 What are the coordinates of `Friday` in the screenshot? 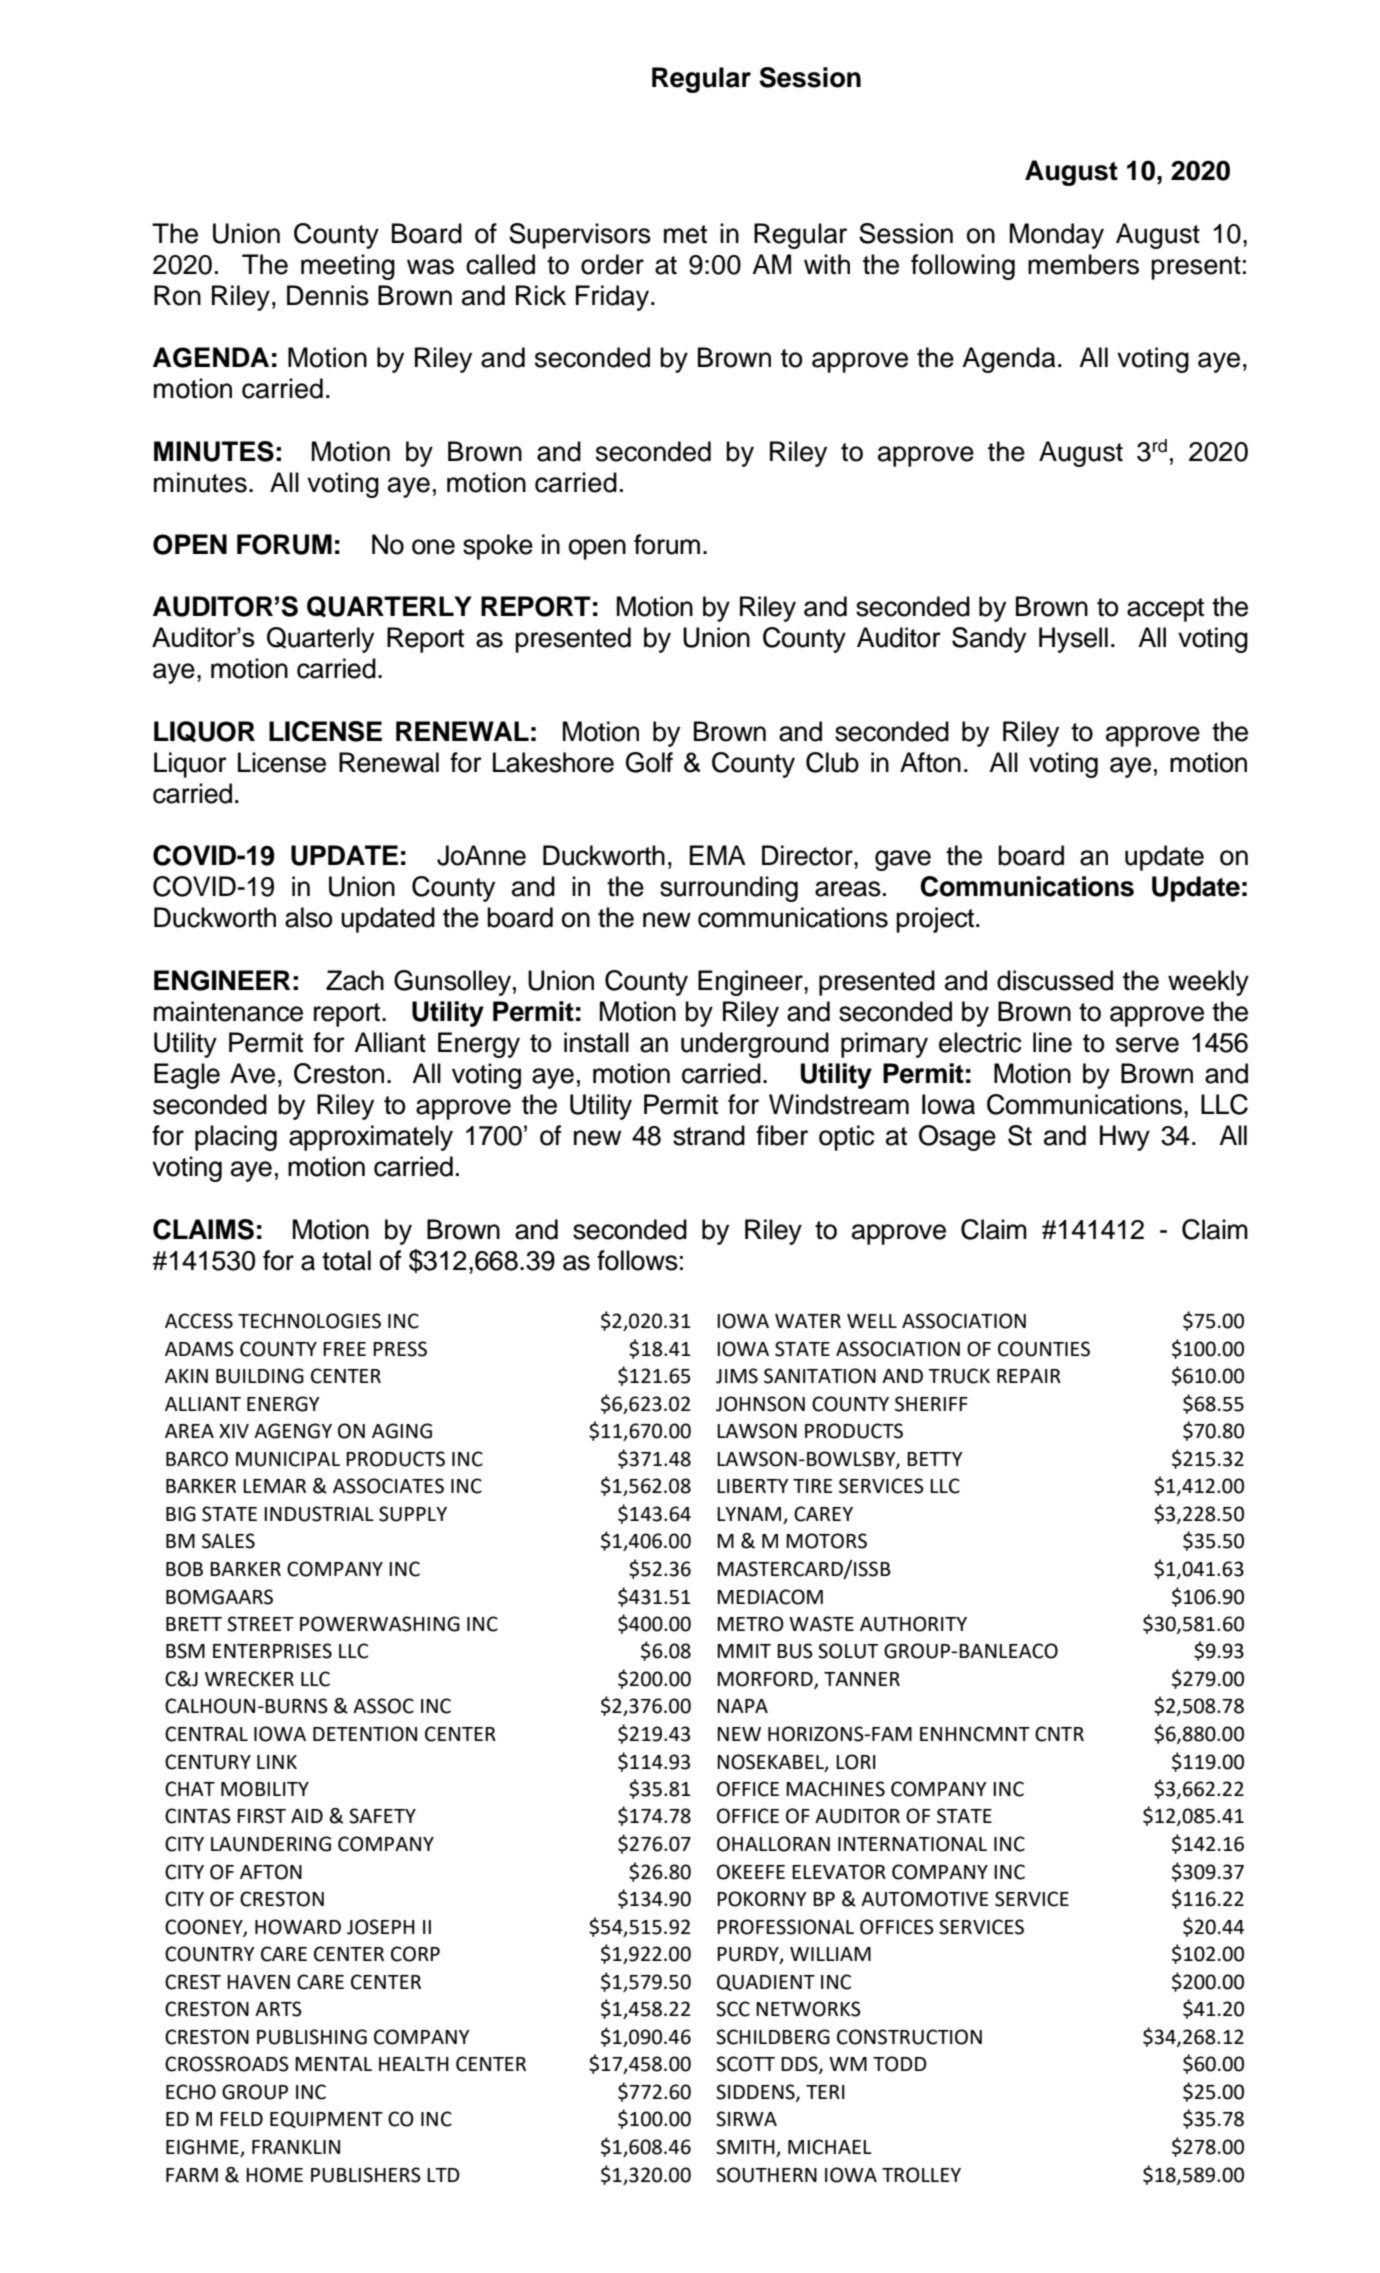 It's located at (612, 298).
